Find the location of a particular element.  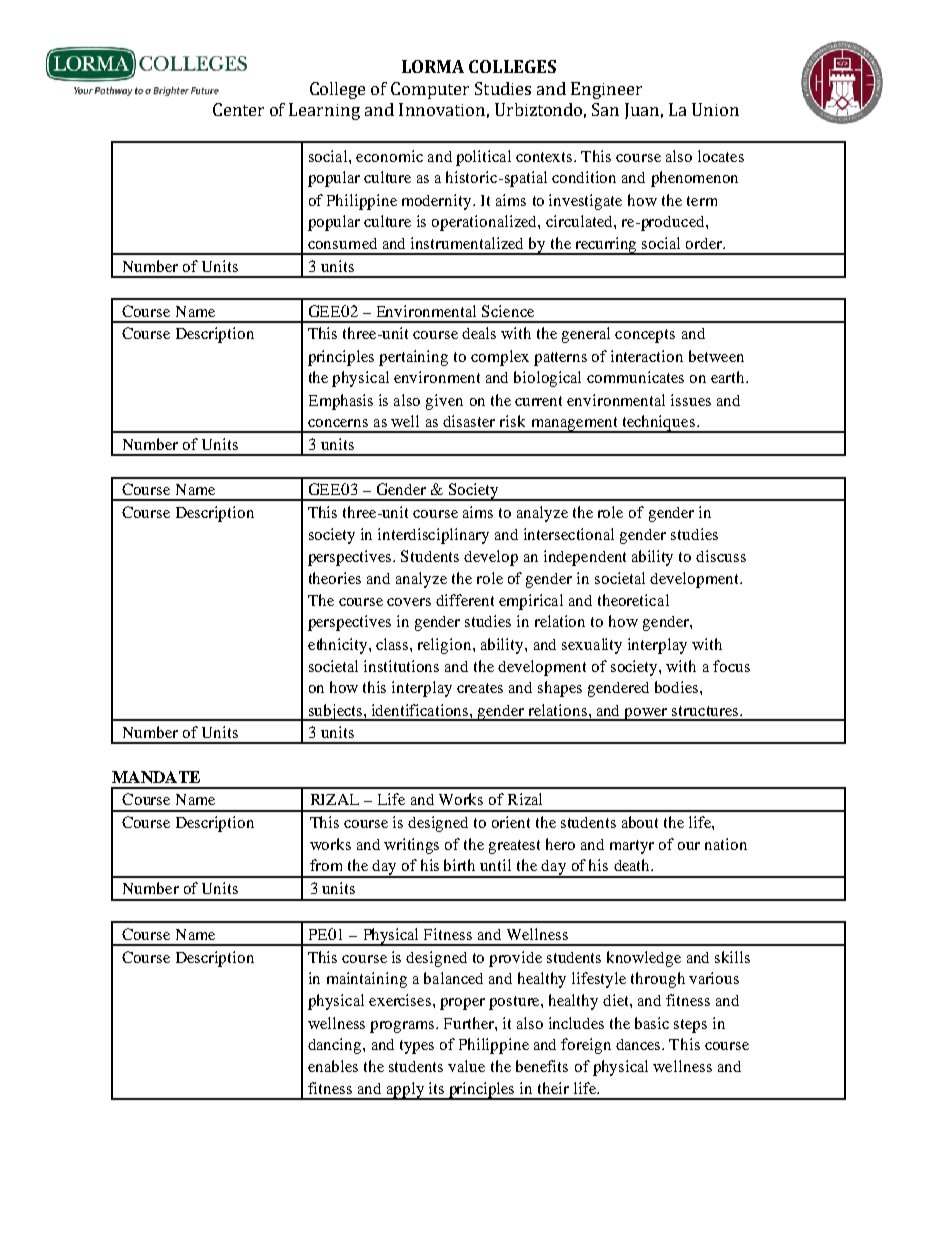

enables is located at coordinates (333, 1066).
